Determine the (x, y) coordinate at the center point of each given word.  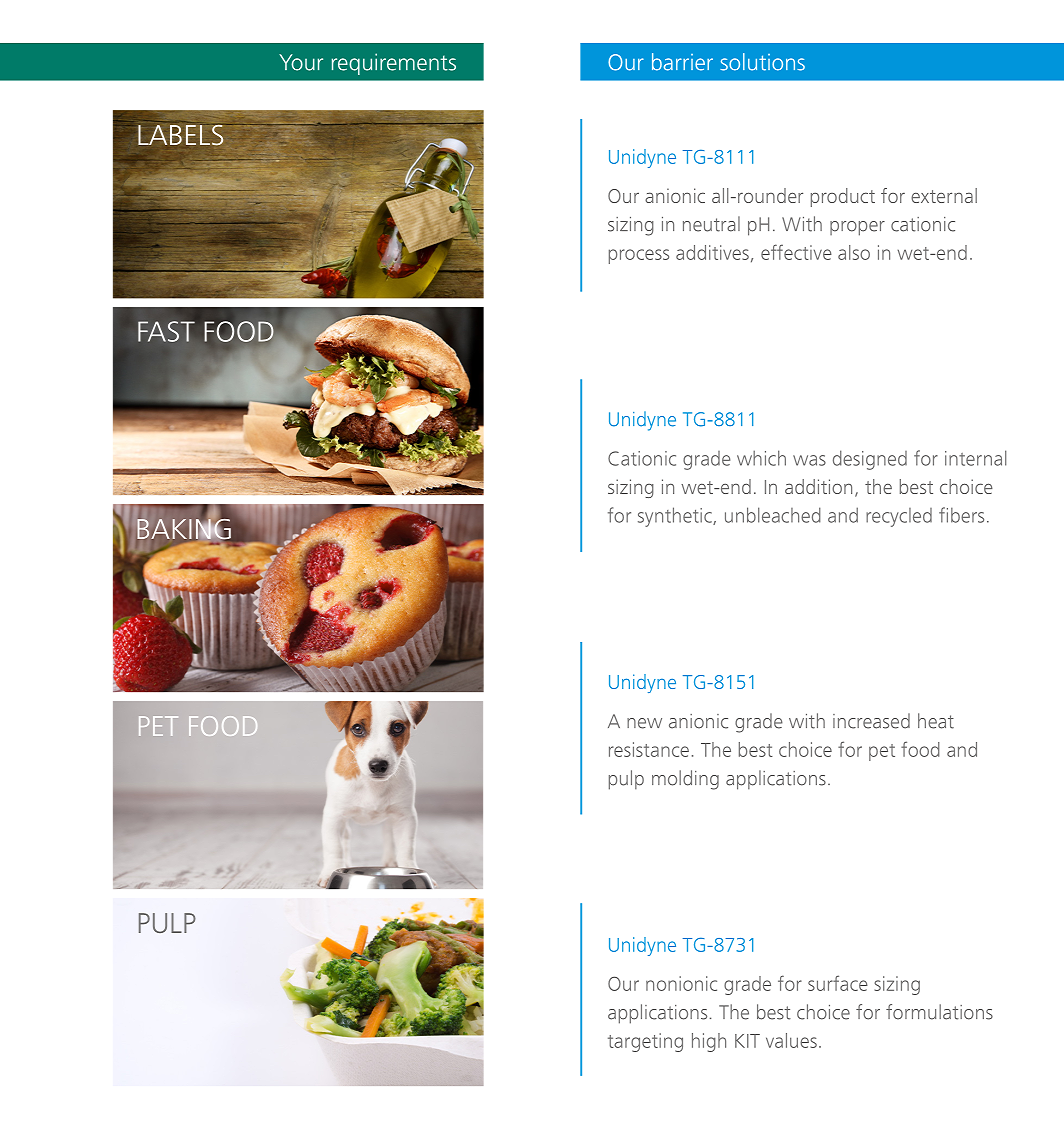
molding (685, 780)
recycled (899, 517)
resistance (649, 749)
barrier (682, 62)
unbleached (773, 515)
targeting (645, 1042)
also (854, 252)
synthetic (676, 517)
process (639, 256)
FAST (166, 331)
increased (871, 721)
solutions (762, 62)
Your (301, 62)
